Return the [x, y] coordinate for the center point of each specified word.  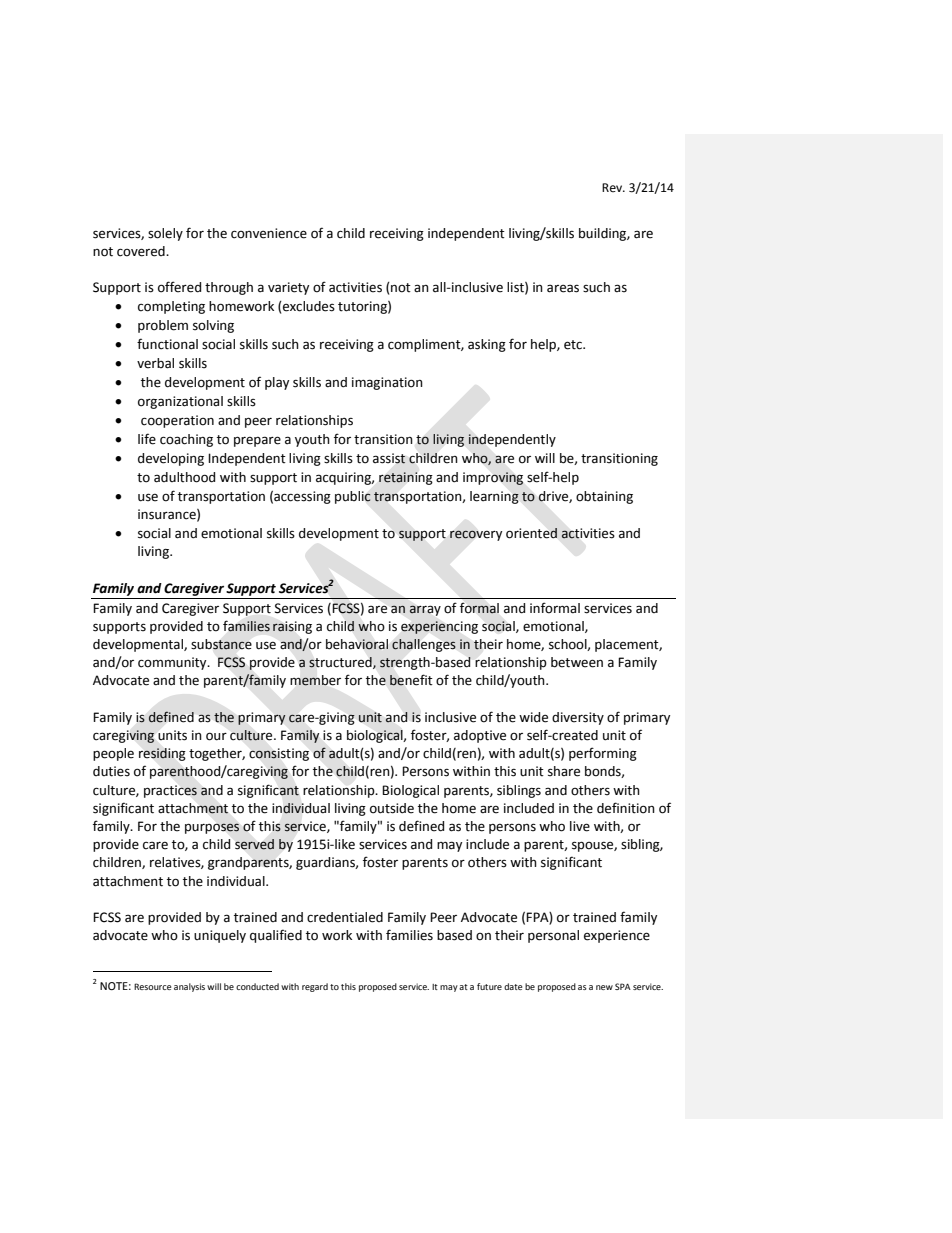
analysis [189, 987]
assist [389, 458]
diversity [578, 718]
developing [171, 459]
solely [165, 234]
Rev [613, 188]
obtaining [604, 497]
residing [162, 754]
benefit [411, 680]
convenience [269, 233]
